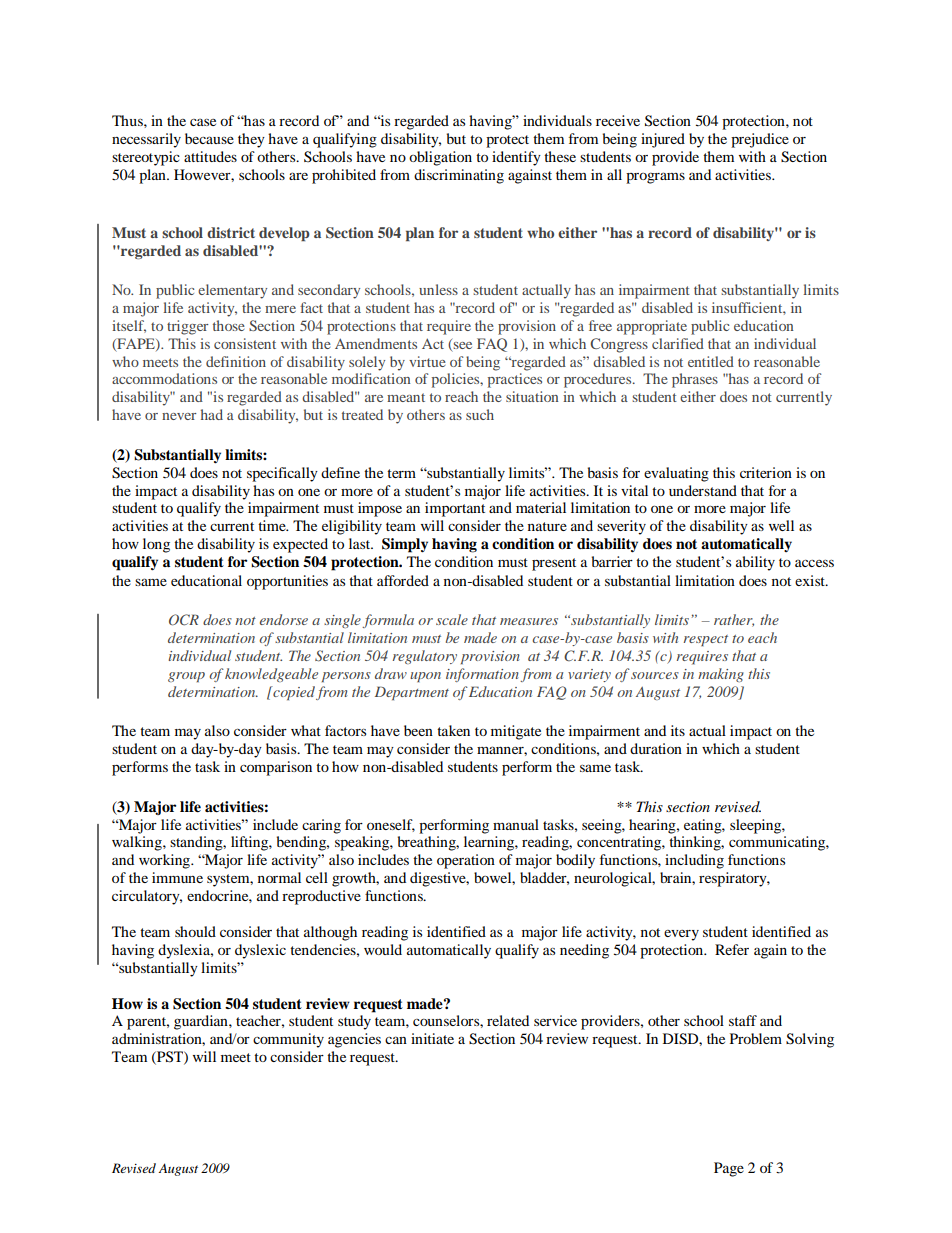 The image size is (952, 1233). I want to click on initiate, so click(432, 1038).
